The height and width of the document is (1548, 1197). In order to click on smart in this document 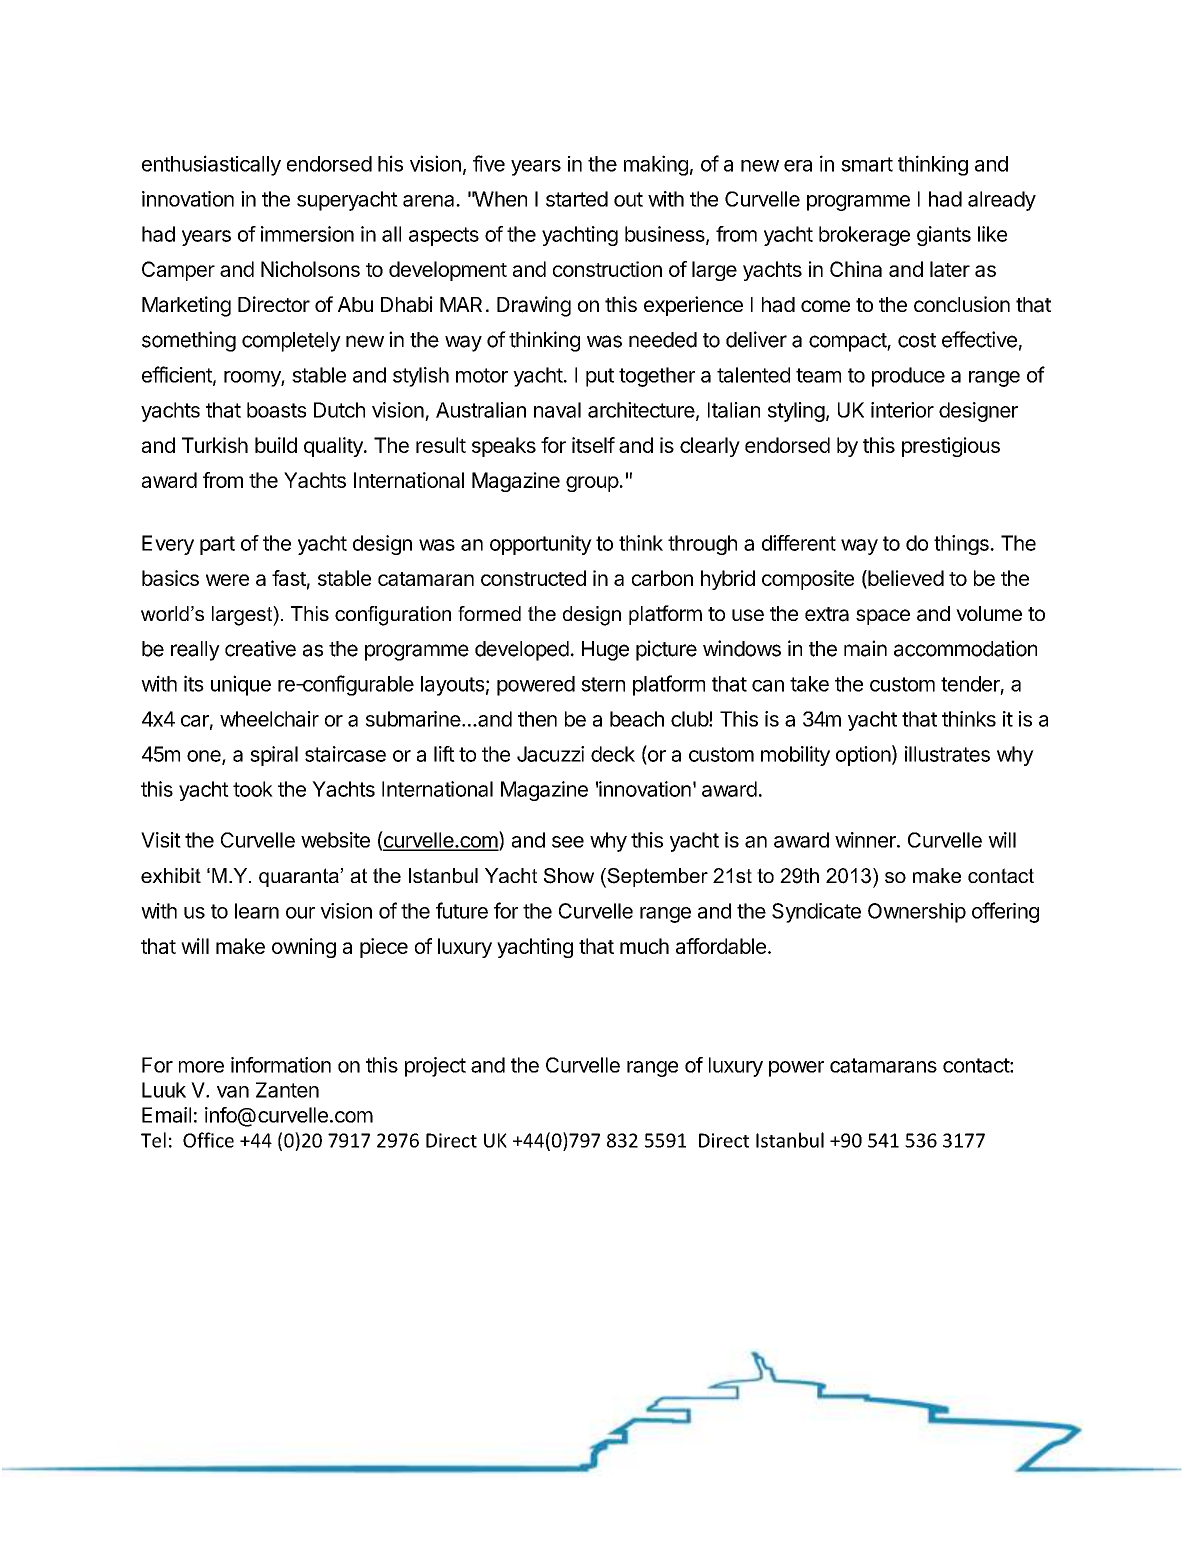, I will do `click(867, 164)`.
